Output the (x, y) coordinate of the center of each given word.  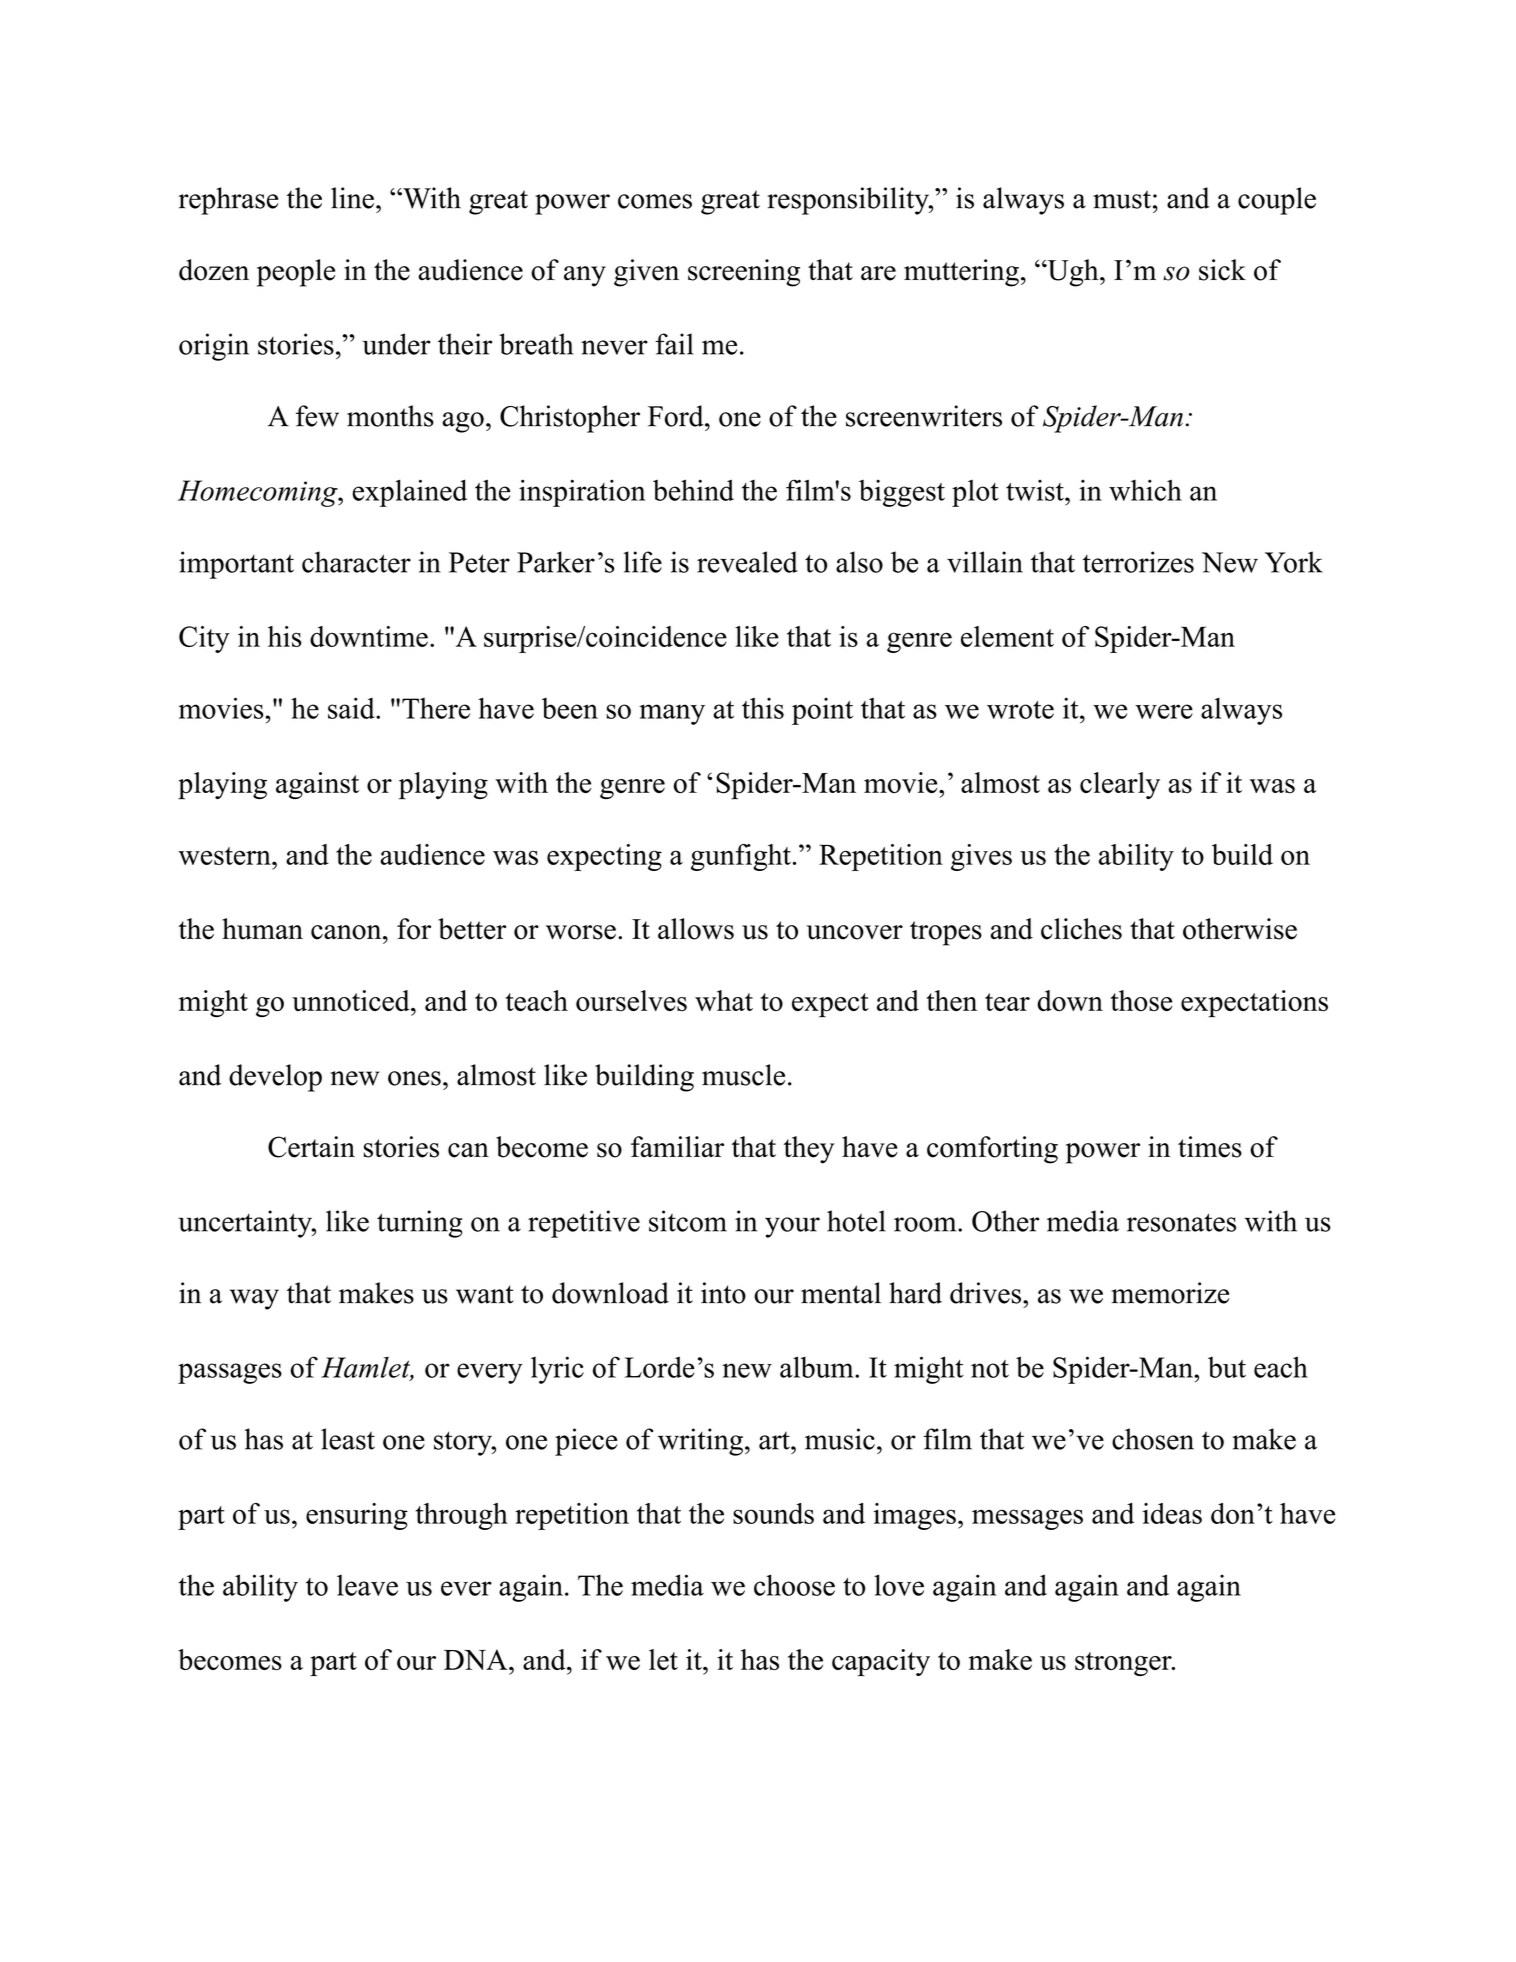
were (1164, 711)
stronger (1124, 1664)
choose (794, 1585)
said (352, 708)
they (809, 1150)
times (1210, 1147)
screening (744, 273)
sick (1222, 270)
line (352, 198)
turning (420, 1224)
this (763, 708)
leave (367, 1585)
